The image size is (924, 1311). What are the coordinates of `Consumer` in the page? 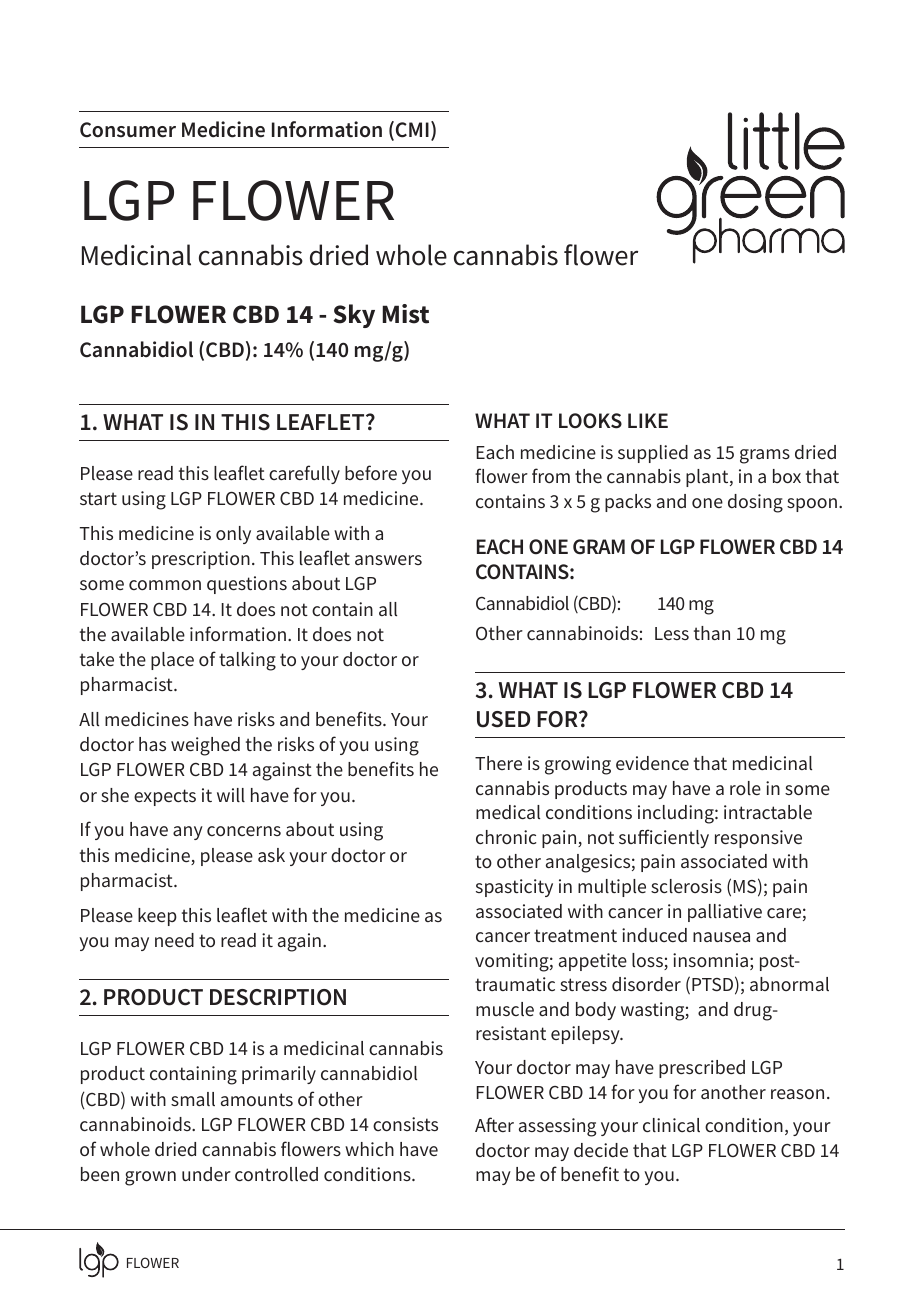 It's located at (128, 130).
